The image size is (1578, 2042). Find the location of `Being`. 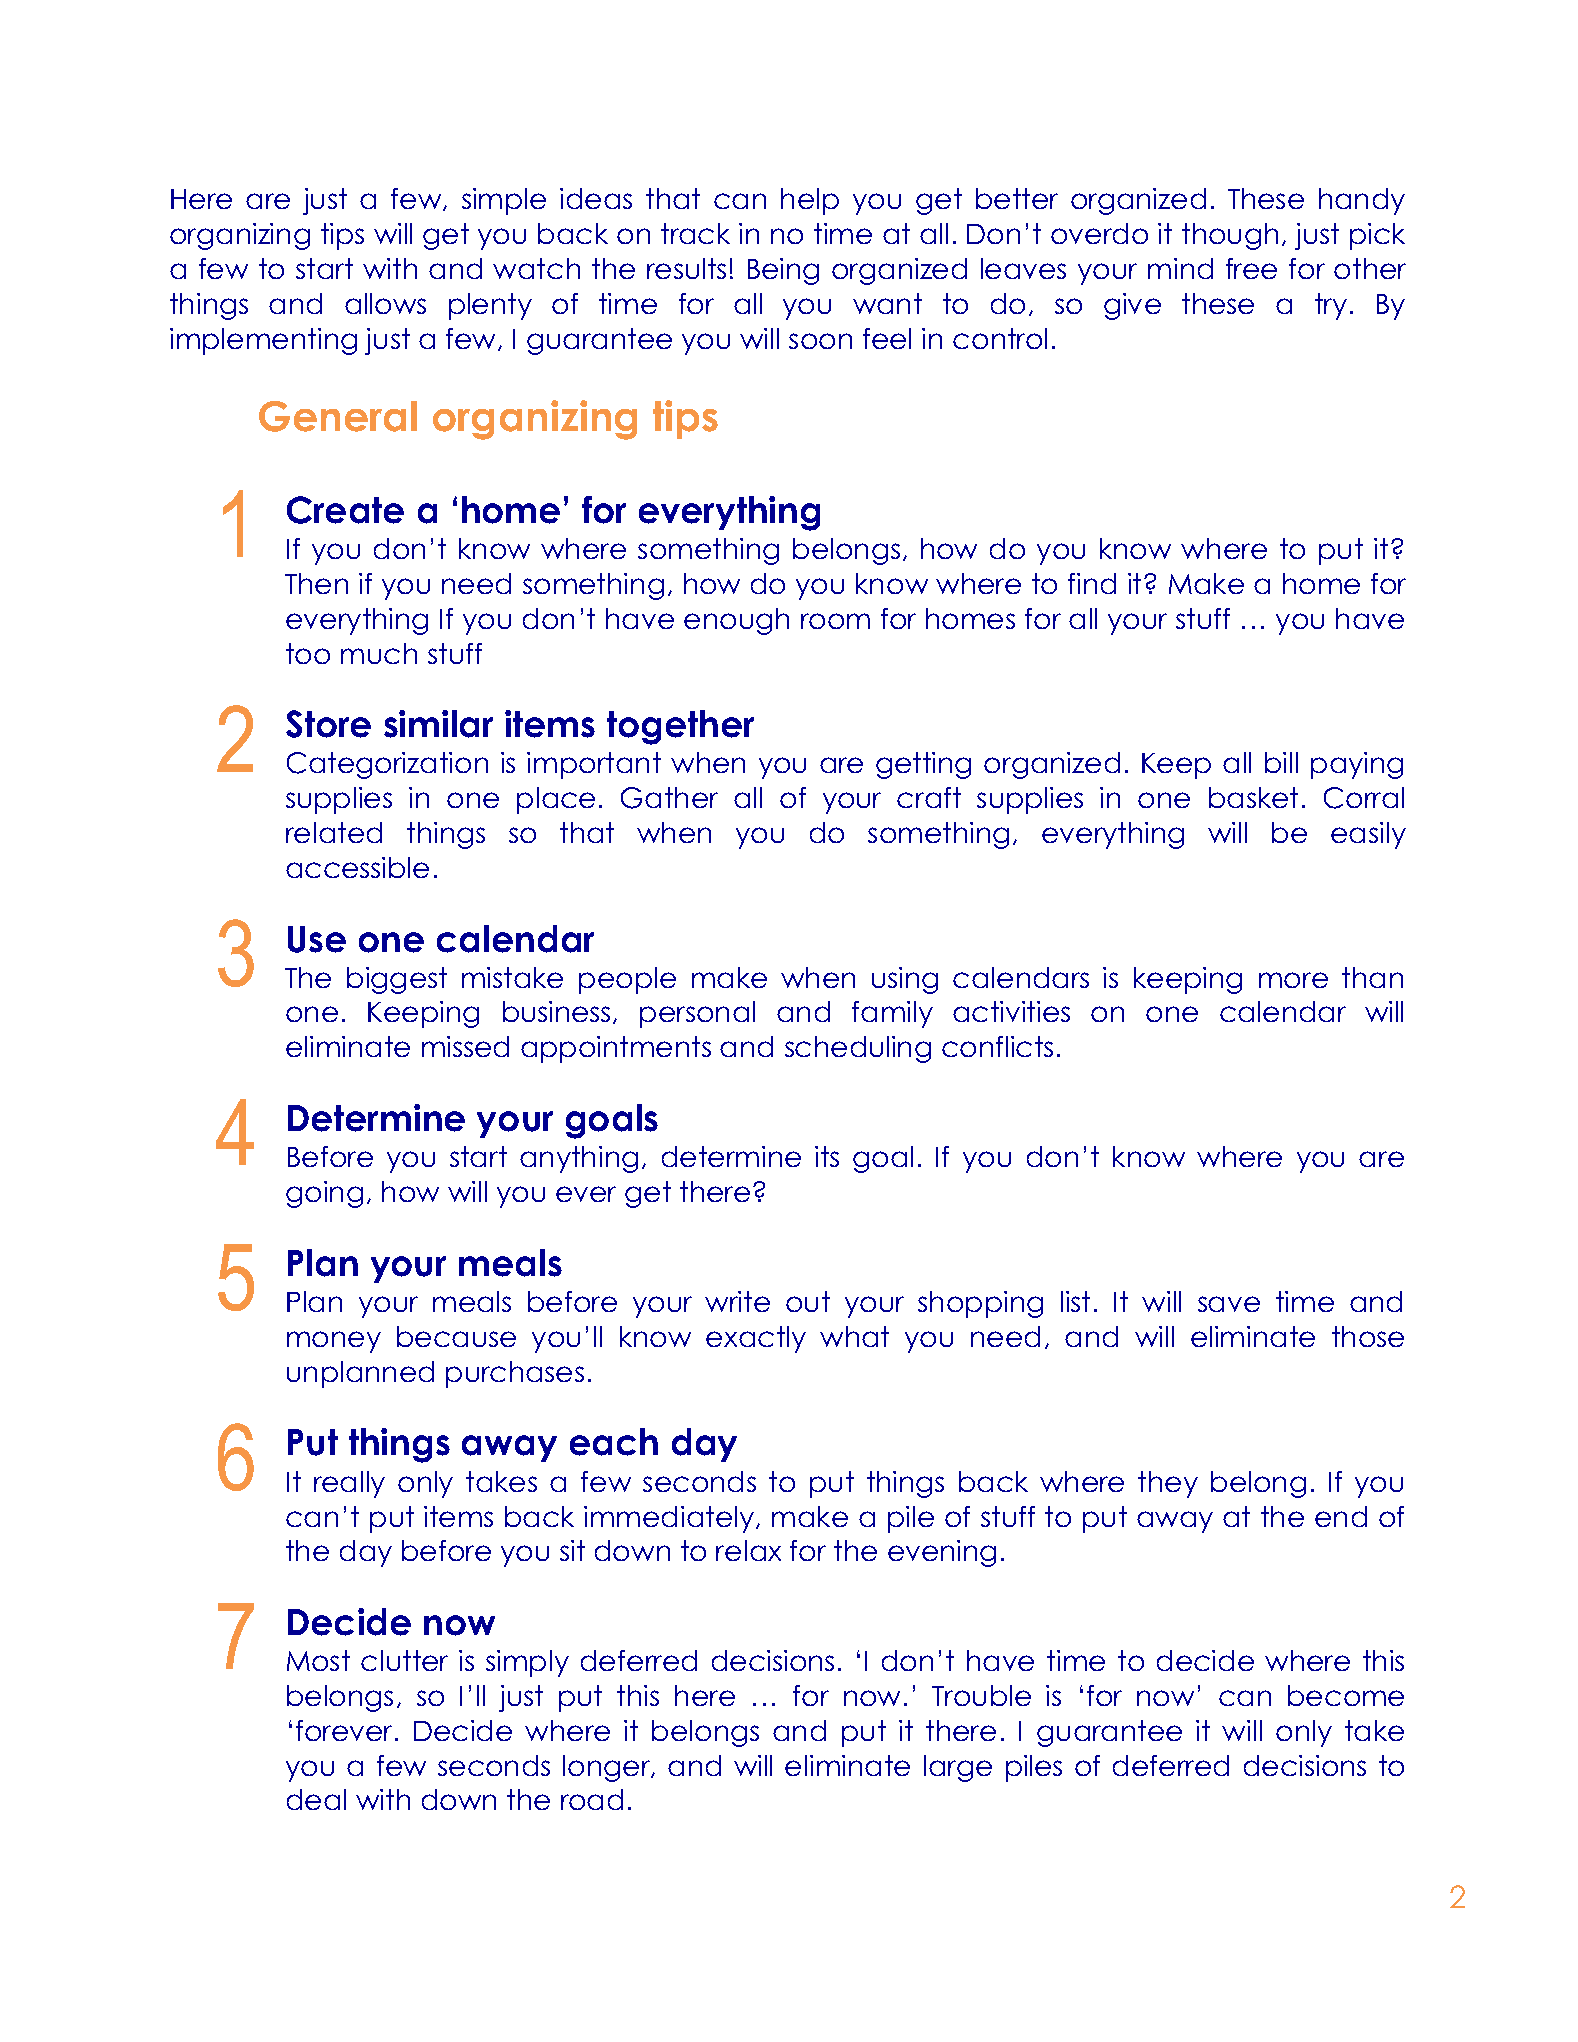

Being is located at coordinates (783, 271).
